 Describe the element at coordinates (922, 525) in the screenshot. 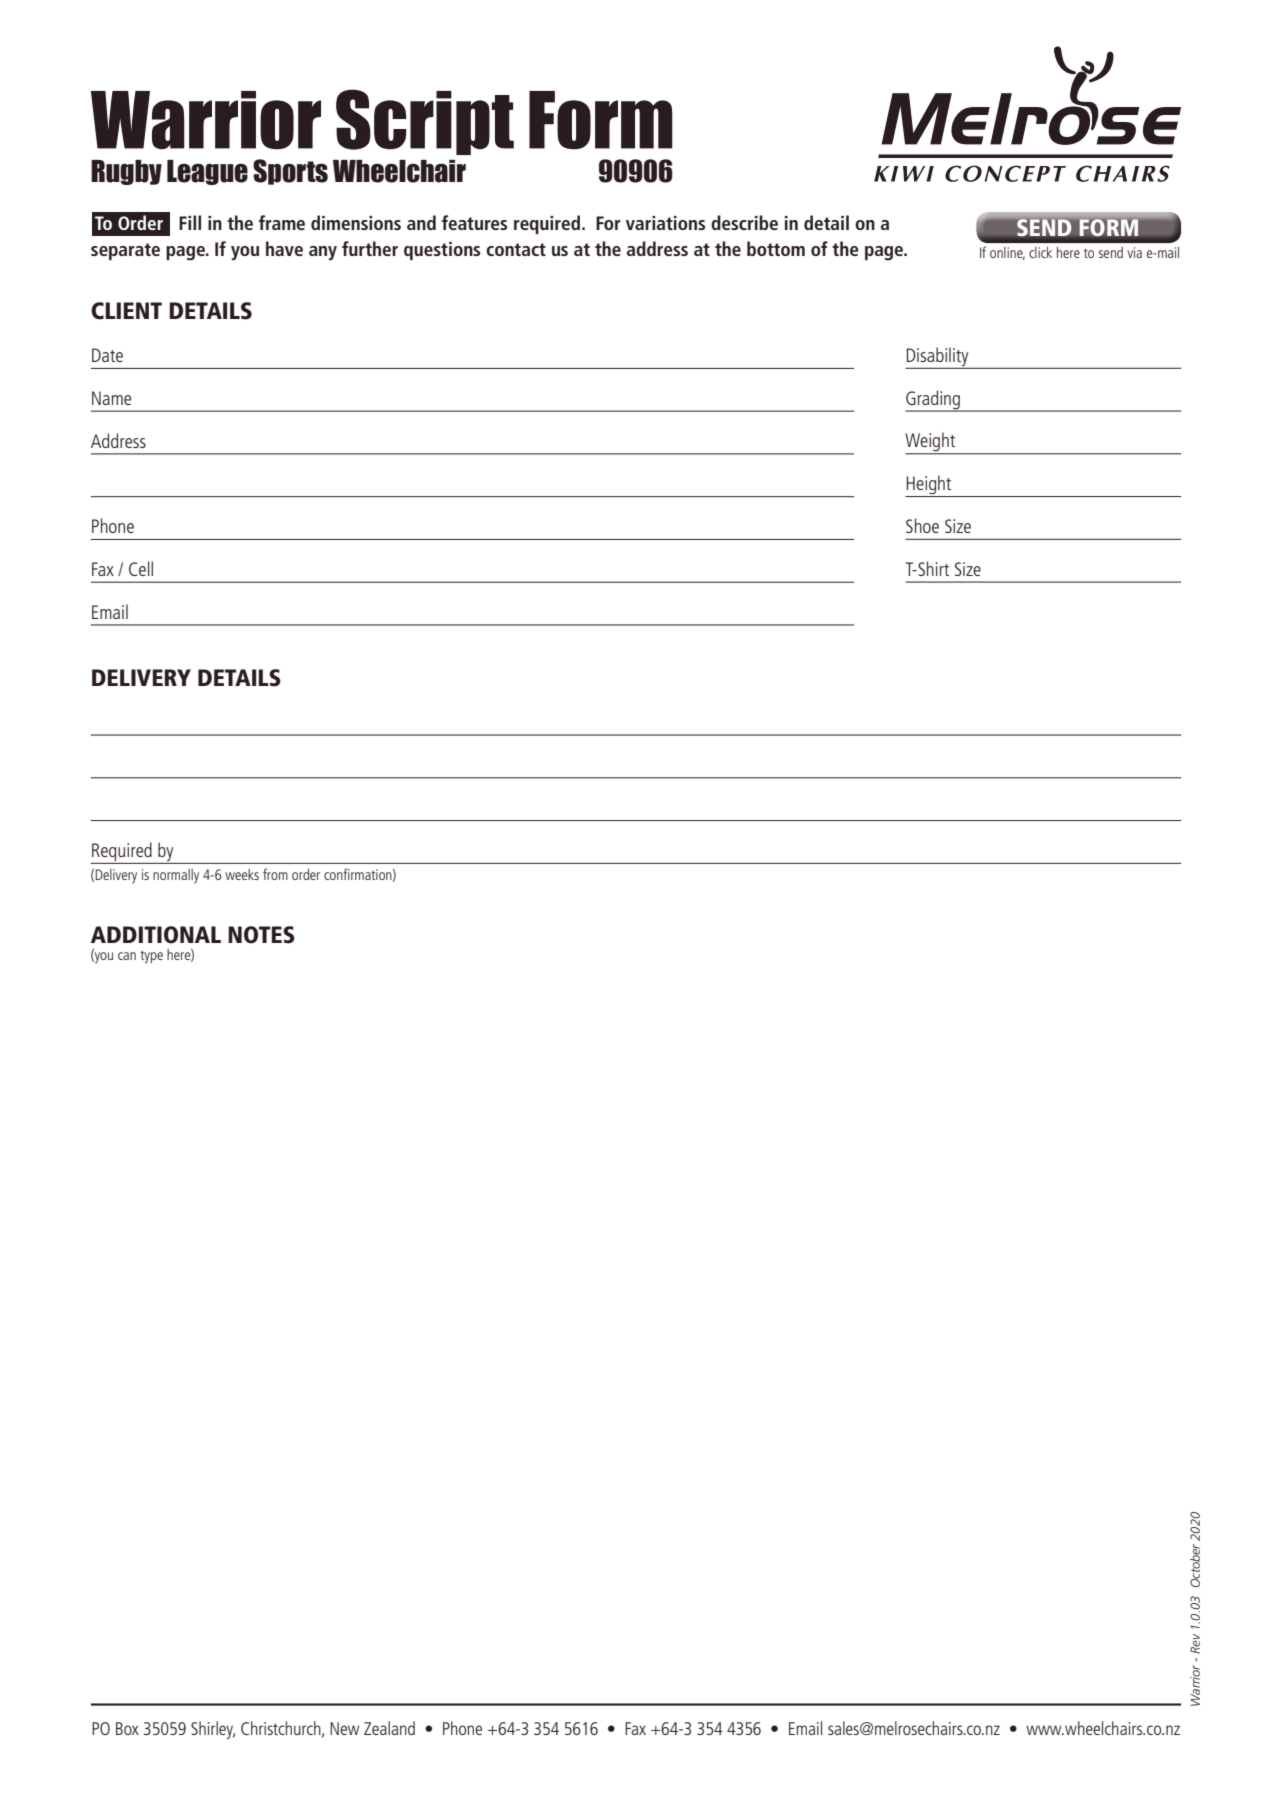

I see `Shoe` at that location.
